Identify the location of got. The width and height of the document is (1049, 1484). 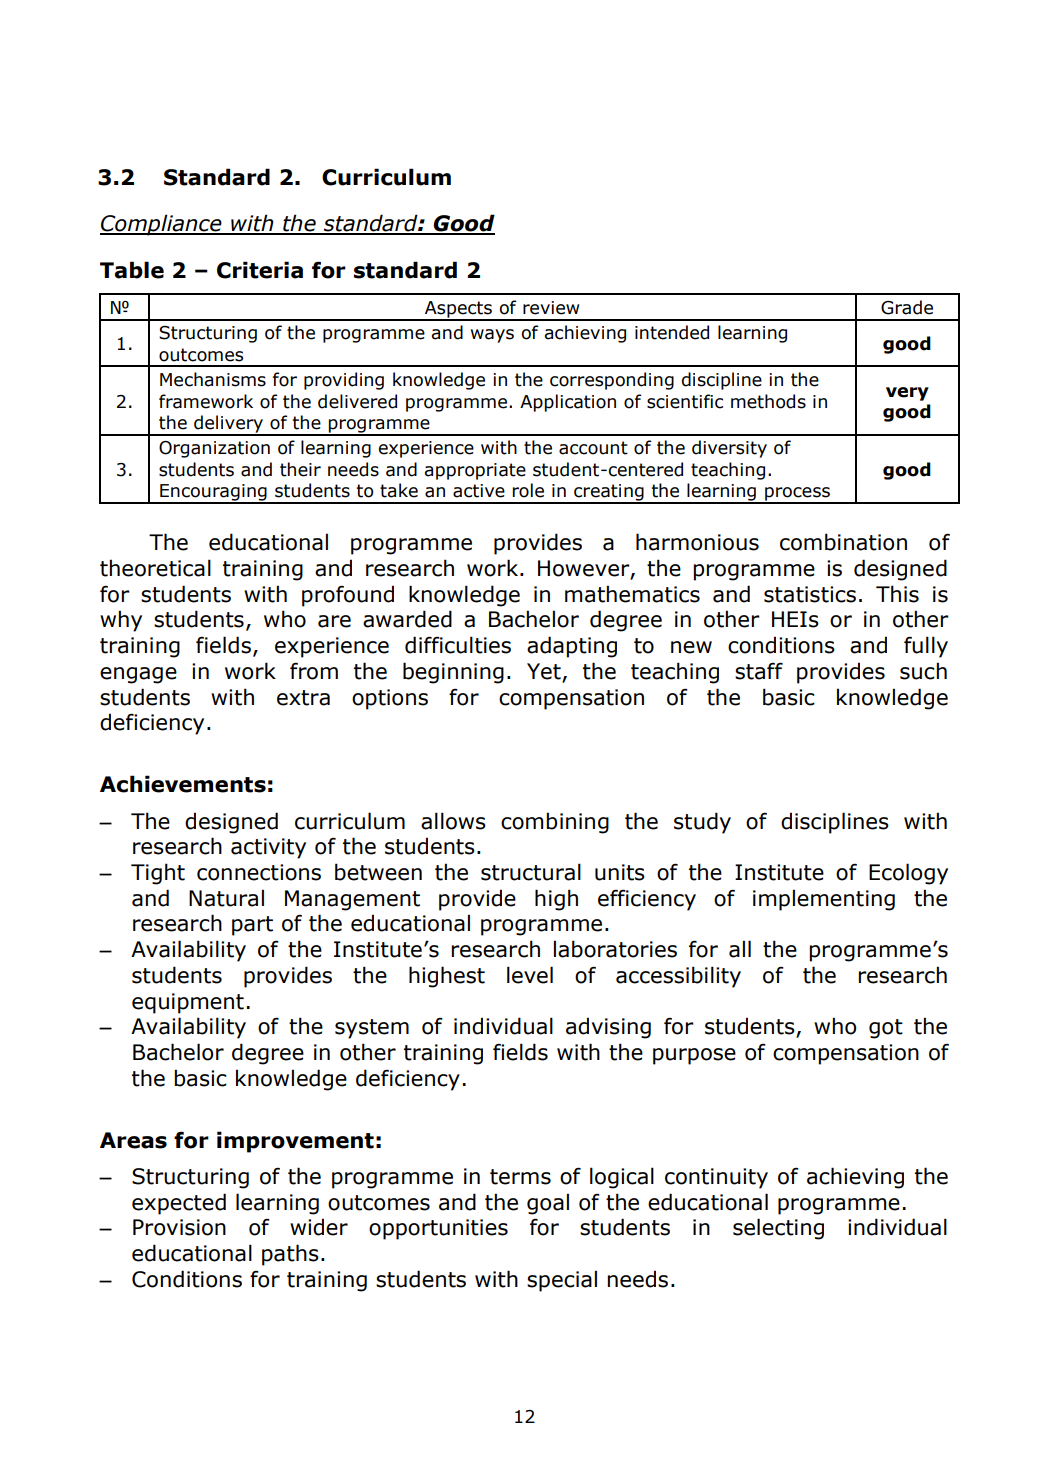
(886, 1029).
